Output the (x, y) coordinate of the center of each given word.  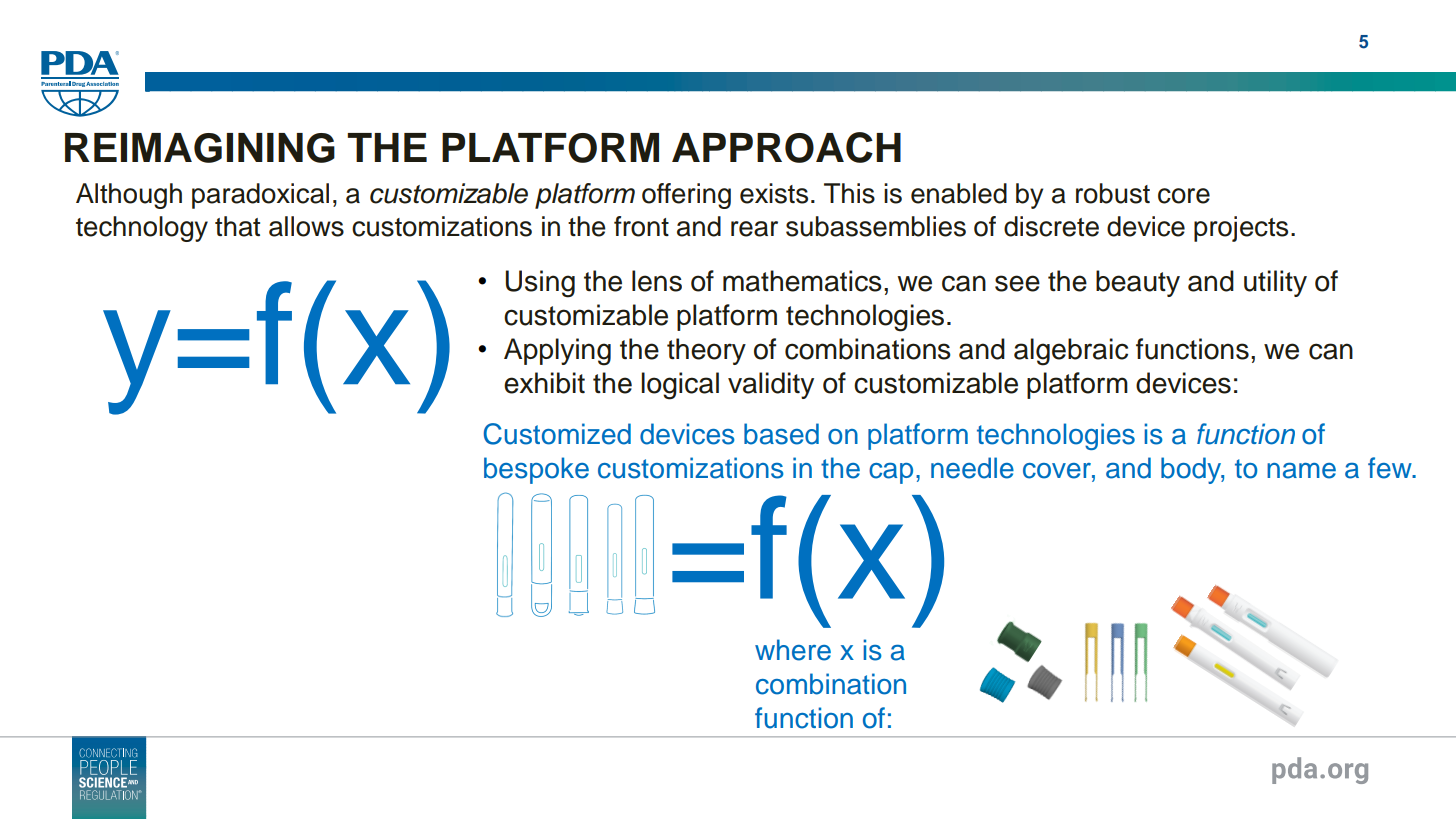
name (1301, 471)
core (1184, 196)
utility (1275, 283)
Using (540, 284)
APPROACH (786, 147)
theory (706, 351)
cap (891, 473)
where (793, 650)
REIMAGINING (200, 148)
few (1391, 468)
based (781, 434)
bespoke (536, 470)
